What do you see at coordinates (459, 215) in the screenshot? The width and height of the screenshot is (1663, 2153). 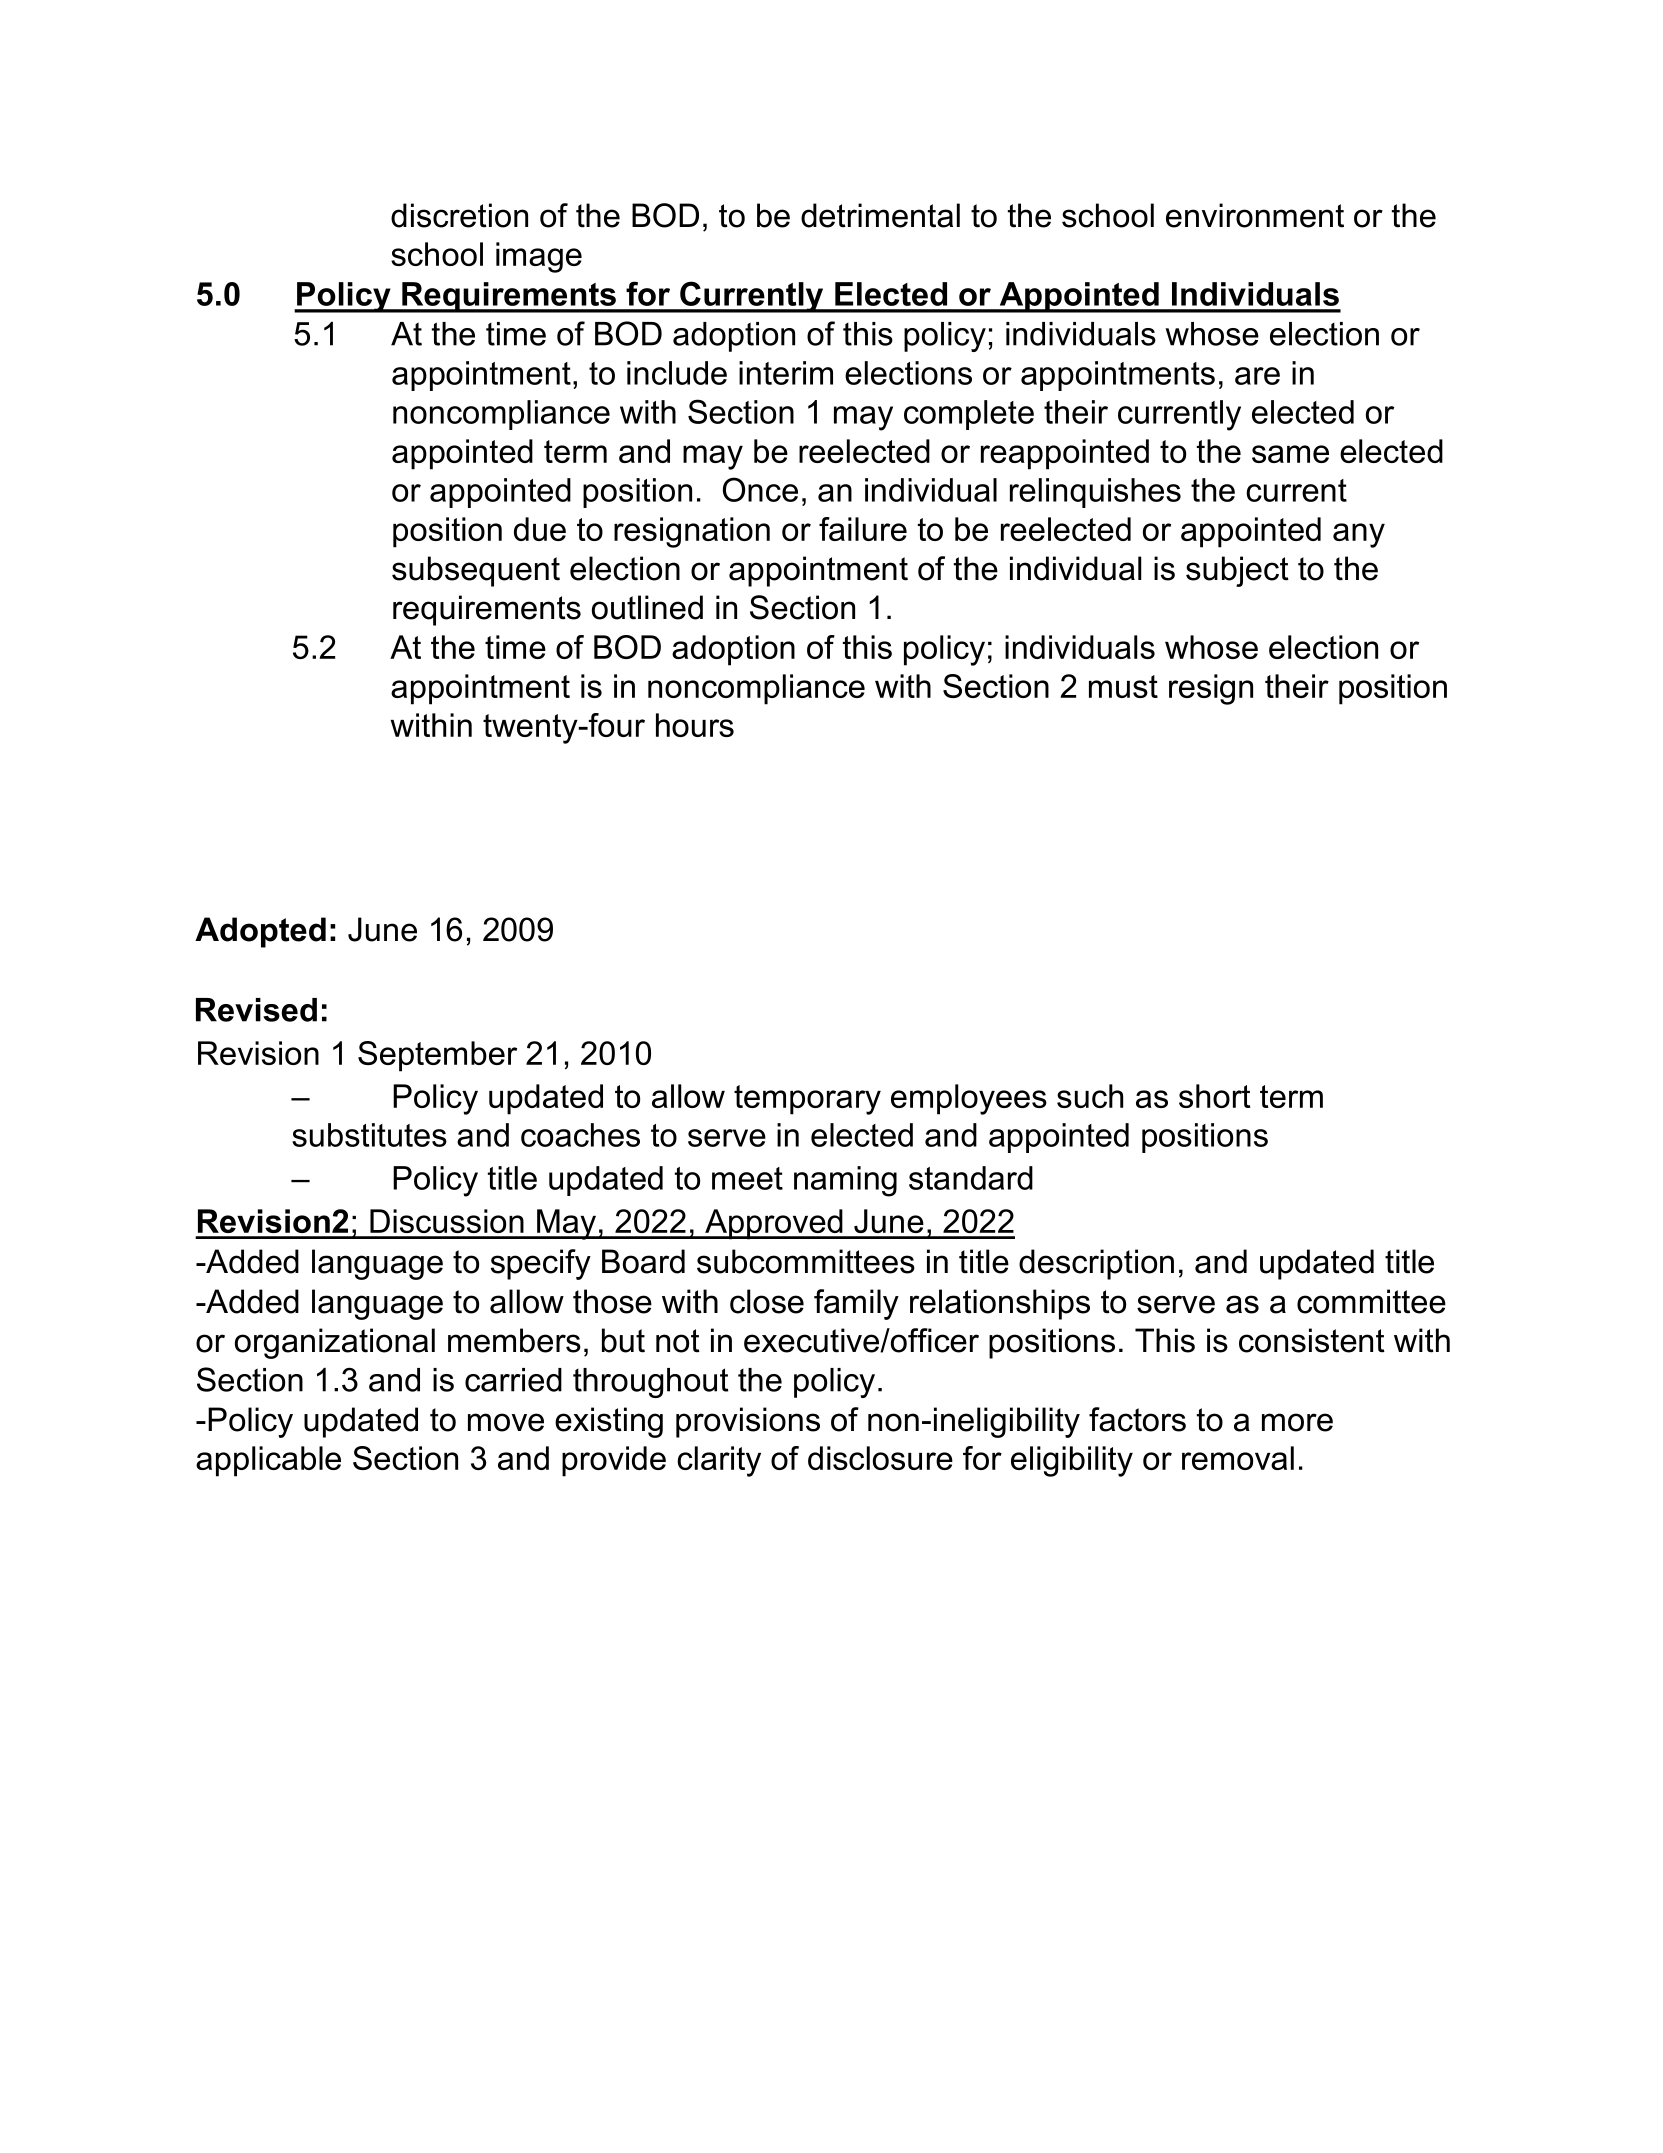 I see `discretion` at bounding box center [459, 215].
